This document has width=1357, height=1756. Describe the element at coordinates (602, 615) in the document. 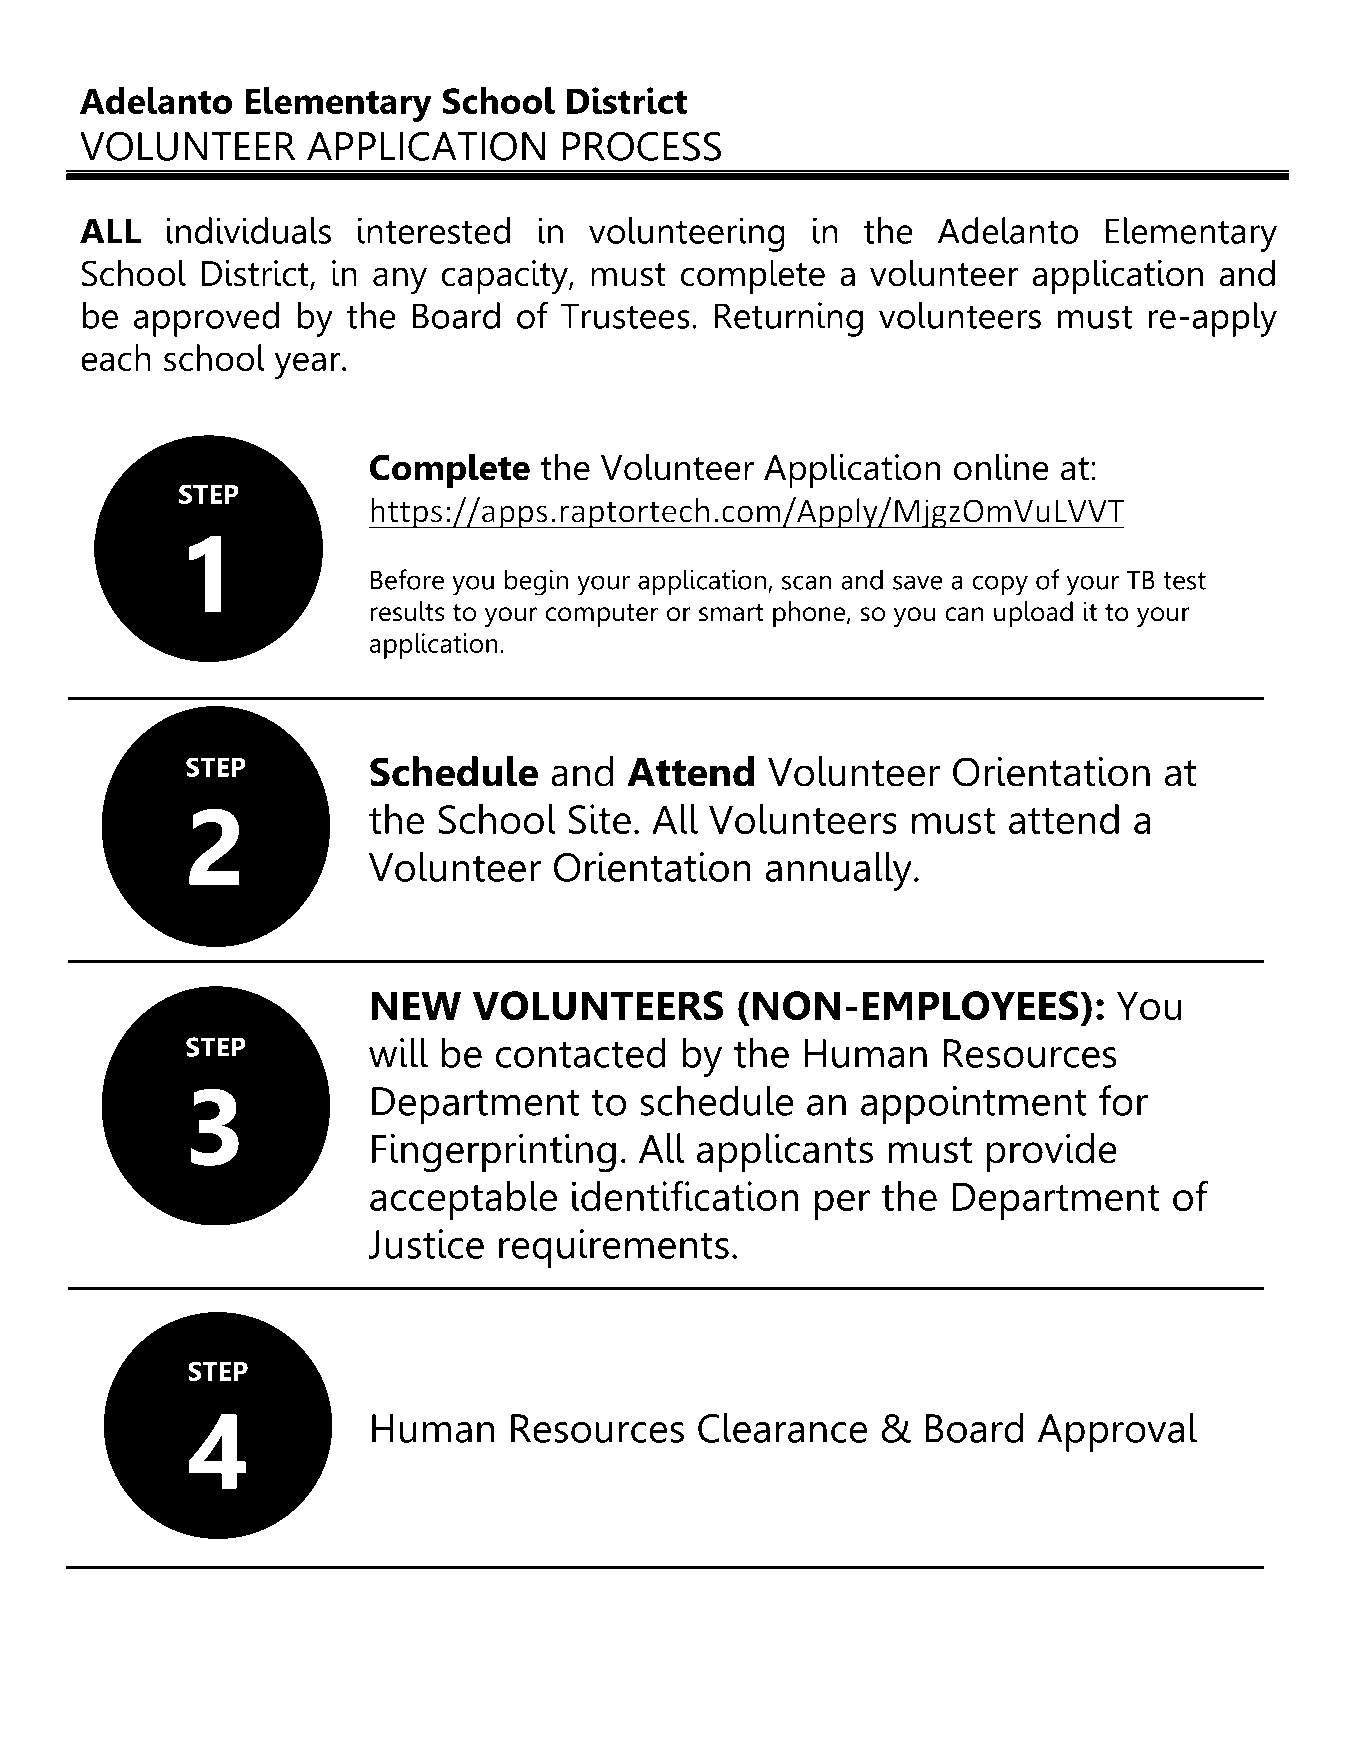

I see `computer` at that location.
